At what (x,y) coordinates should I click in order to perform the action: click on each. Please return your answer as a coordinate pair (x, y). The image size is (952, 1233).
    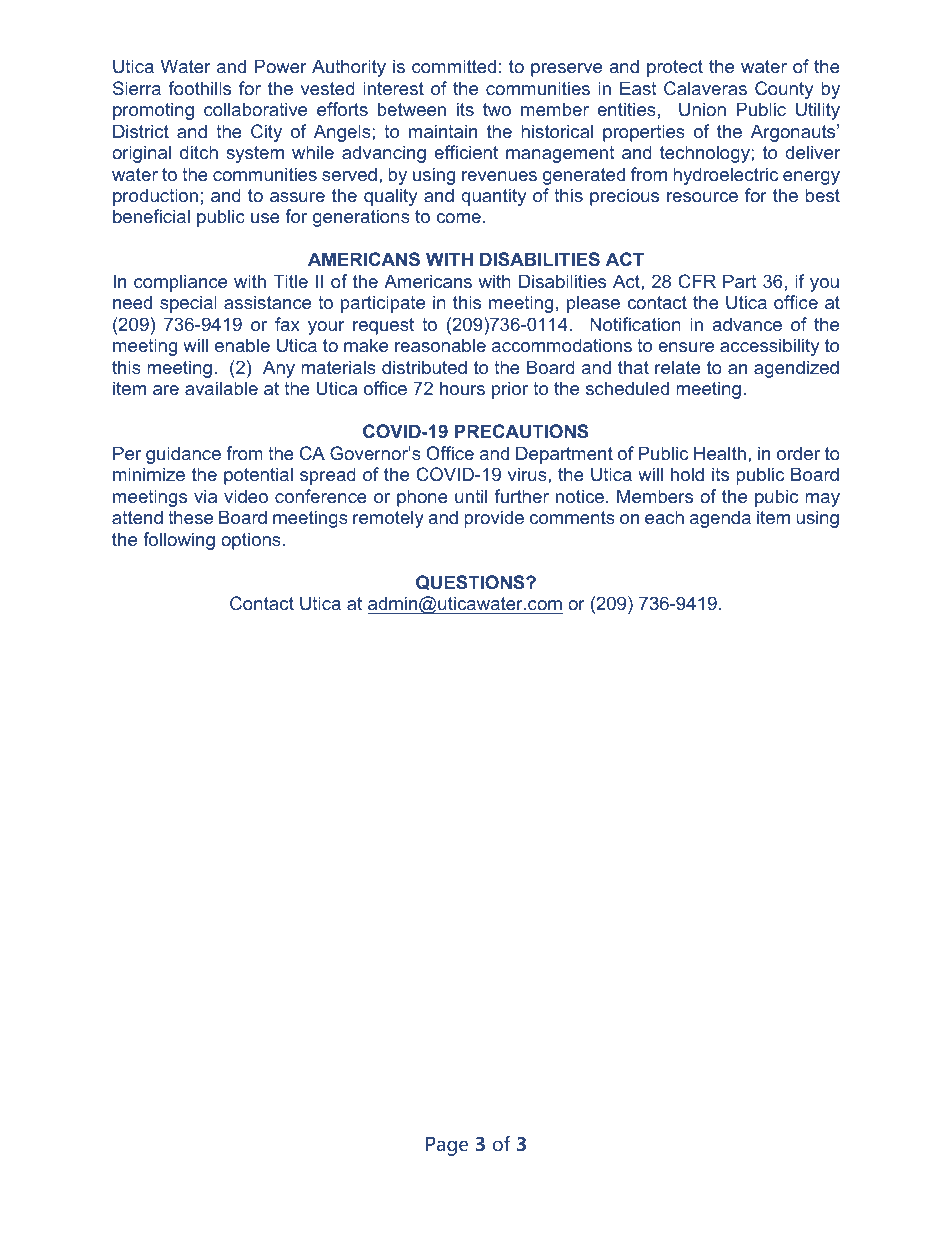
    Looking at the image, I should click on (664, 517).
